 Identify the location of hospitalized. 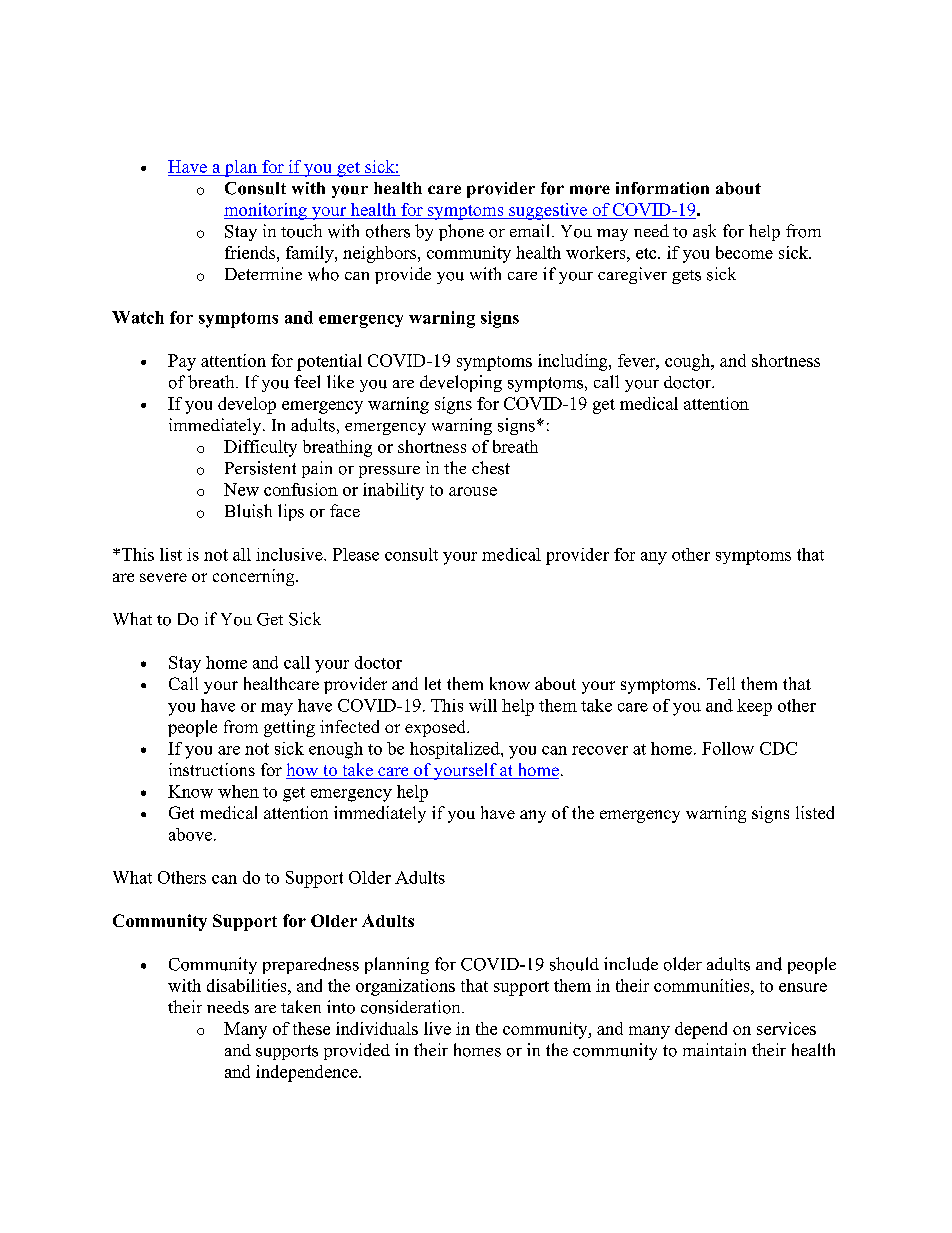
(456, 750).
